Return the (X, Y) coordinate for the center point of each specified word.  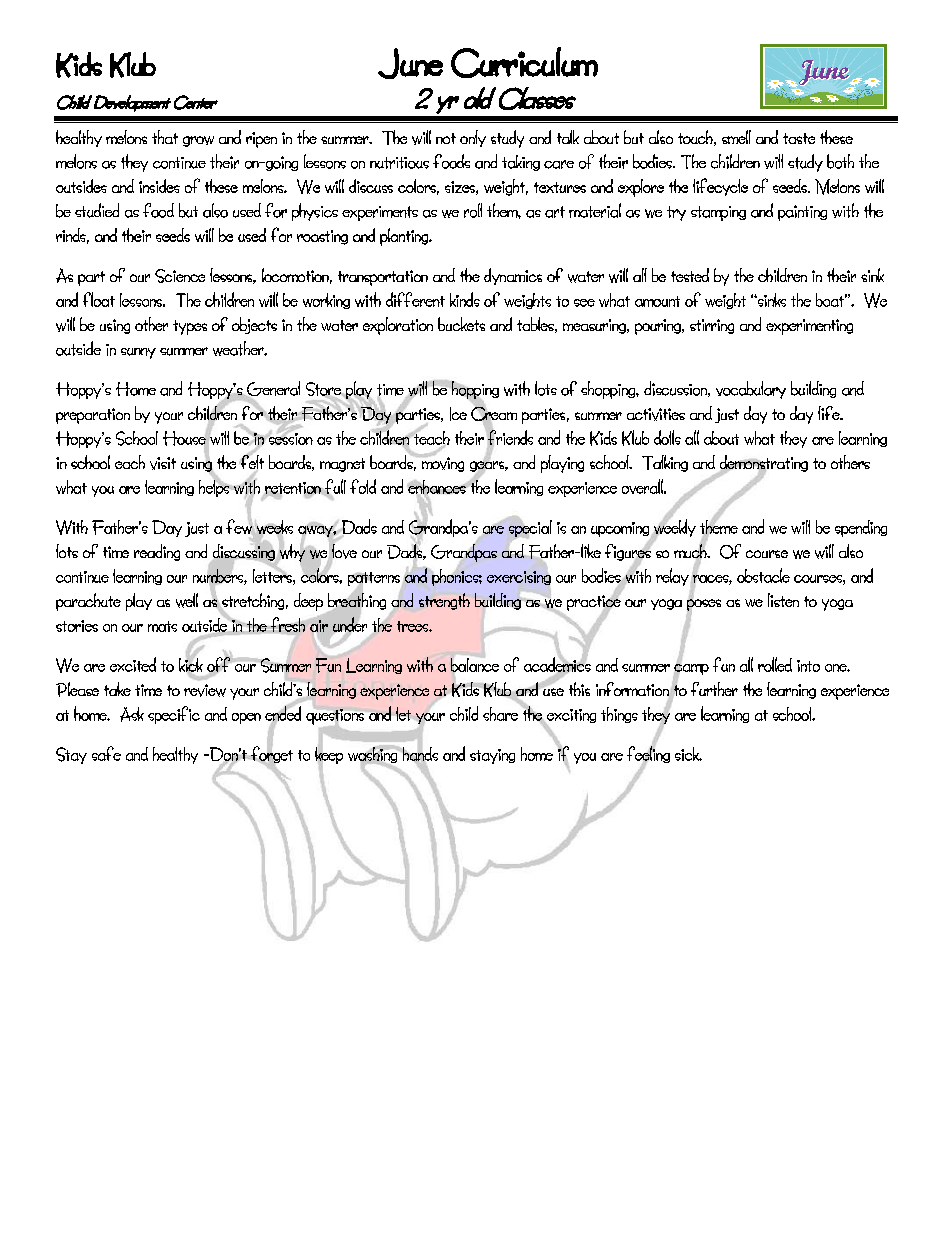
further (714, 689)
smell (736, 137)
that (165, 137)
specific (174, 715)
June (410, 63)
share (502, 712)
